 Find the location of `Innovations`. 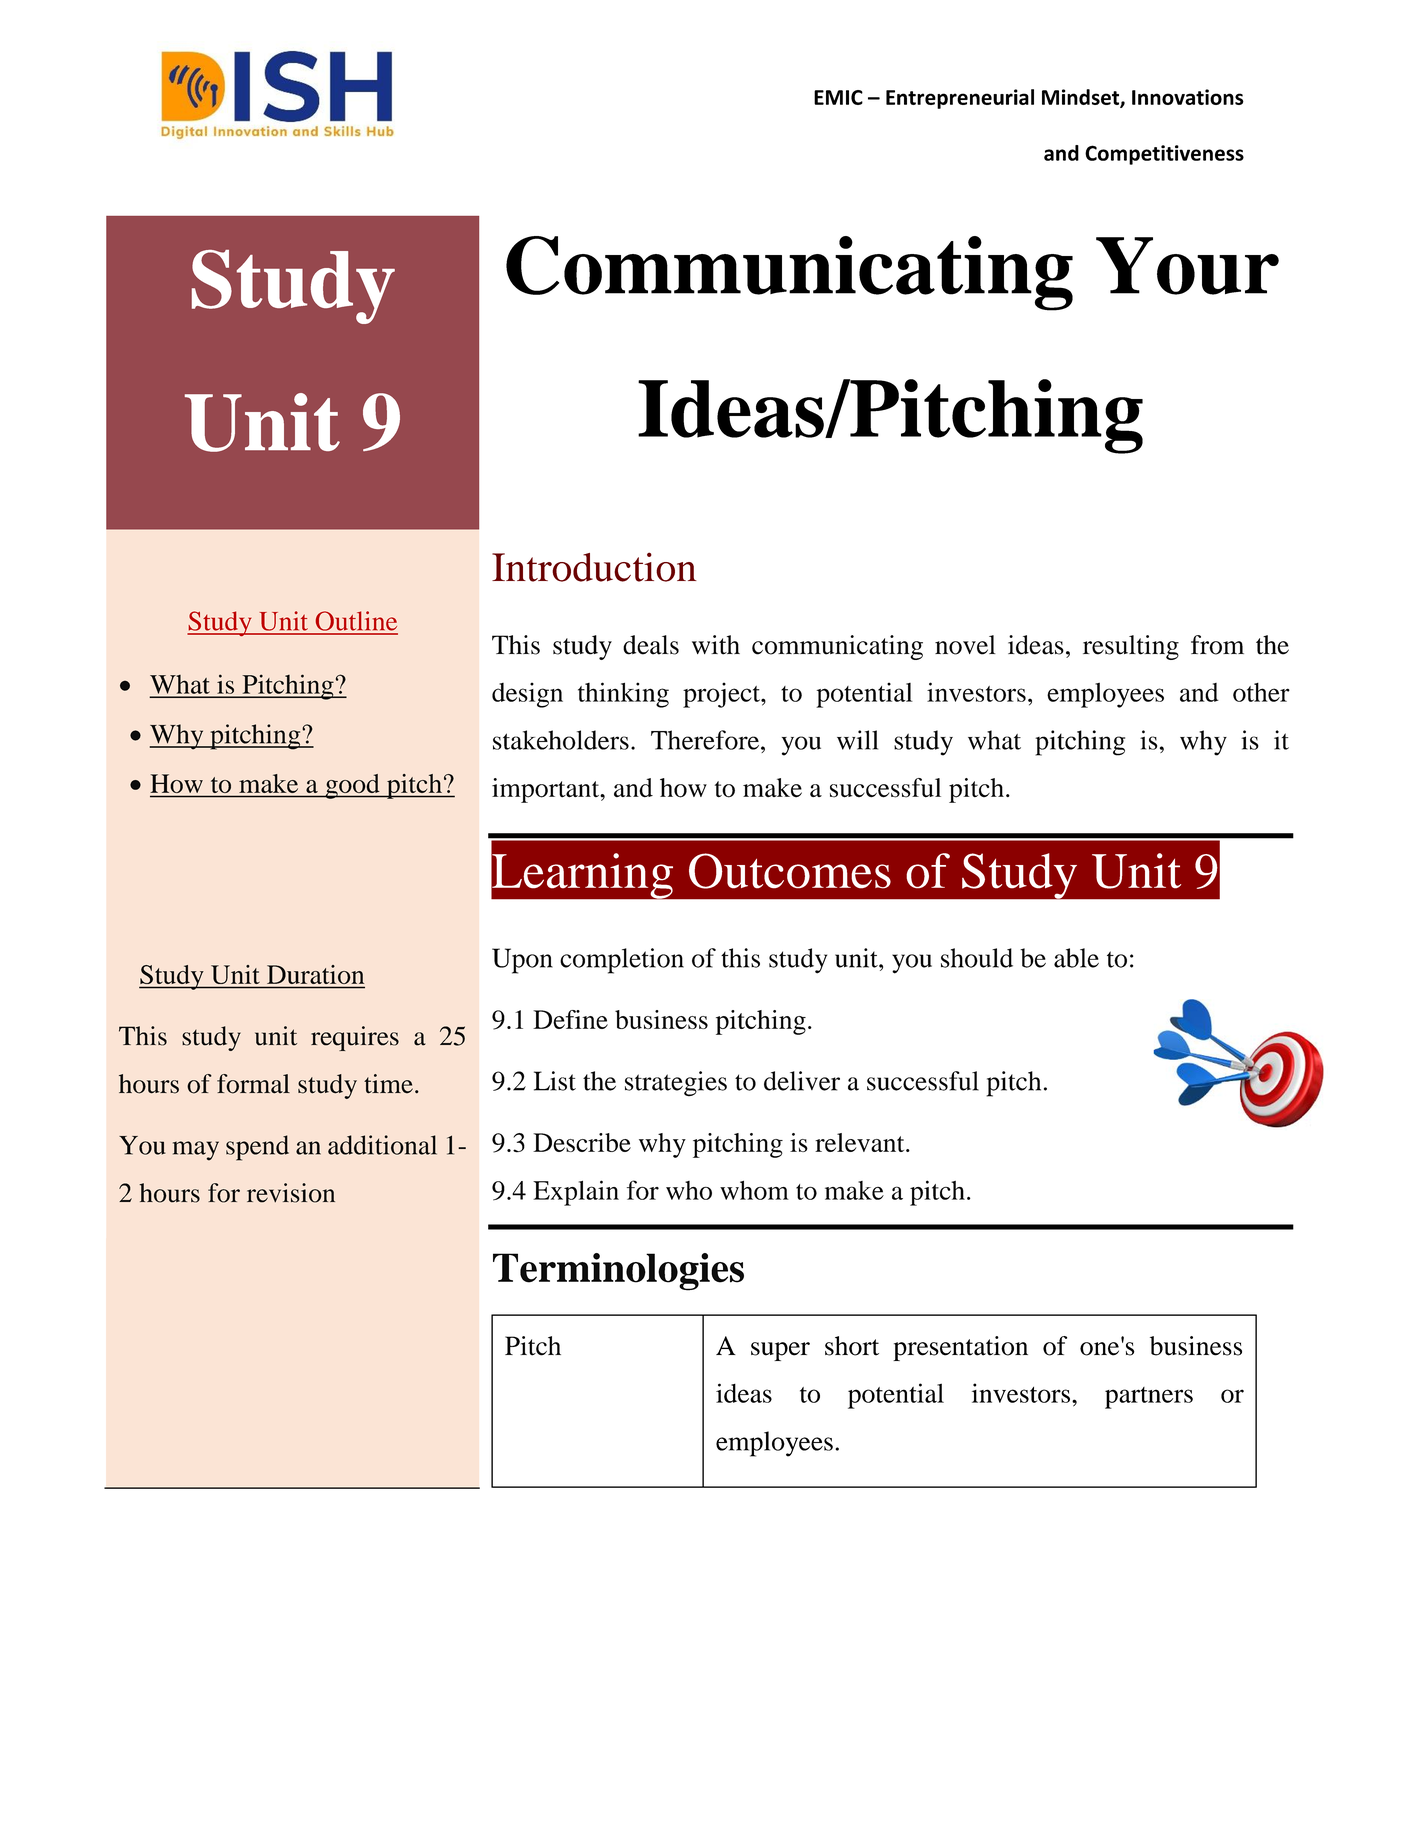

Innovations is located at coordinates (1188, 97).
